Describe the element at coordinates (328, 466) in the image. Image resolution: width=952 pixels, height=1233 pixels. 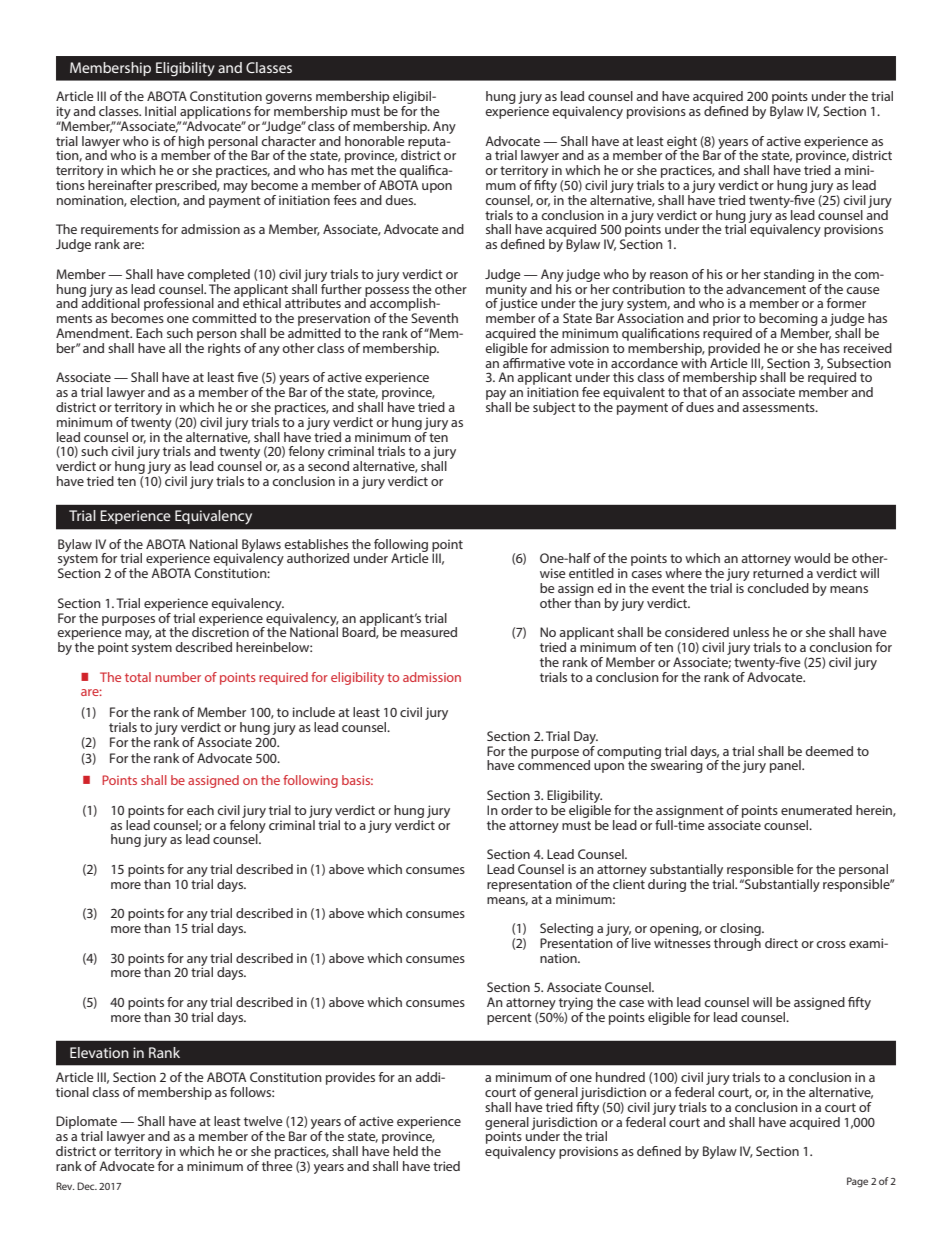
I see `second` at that location.
